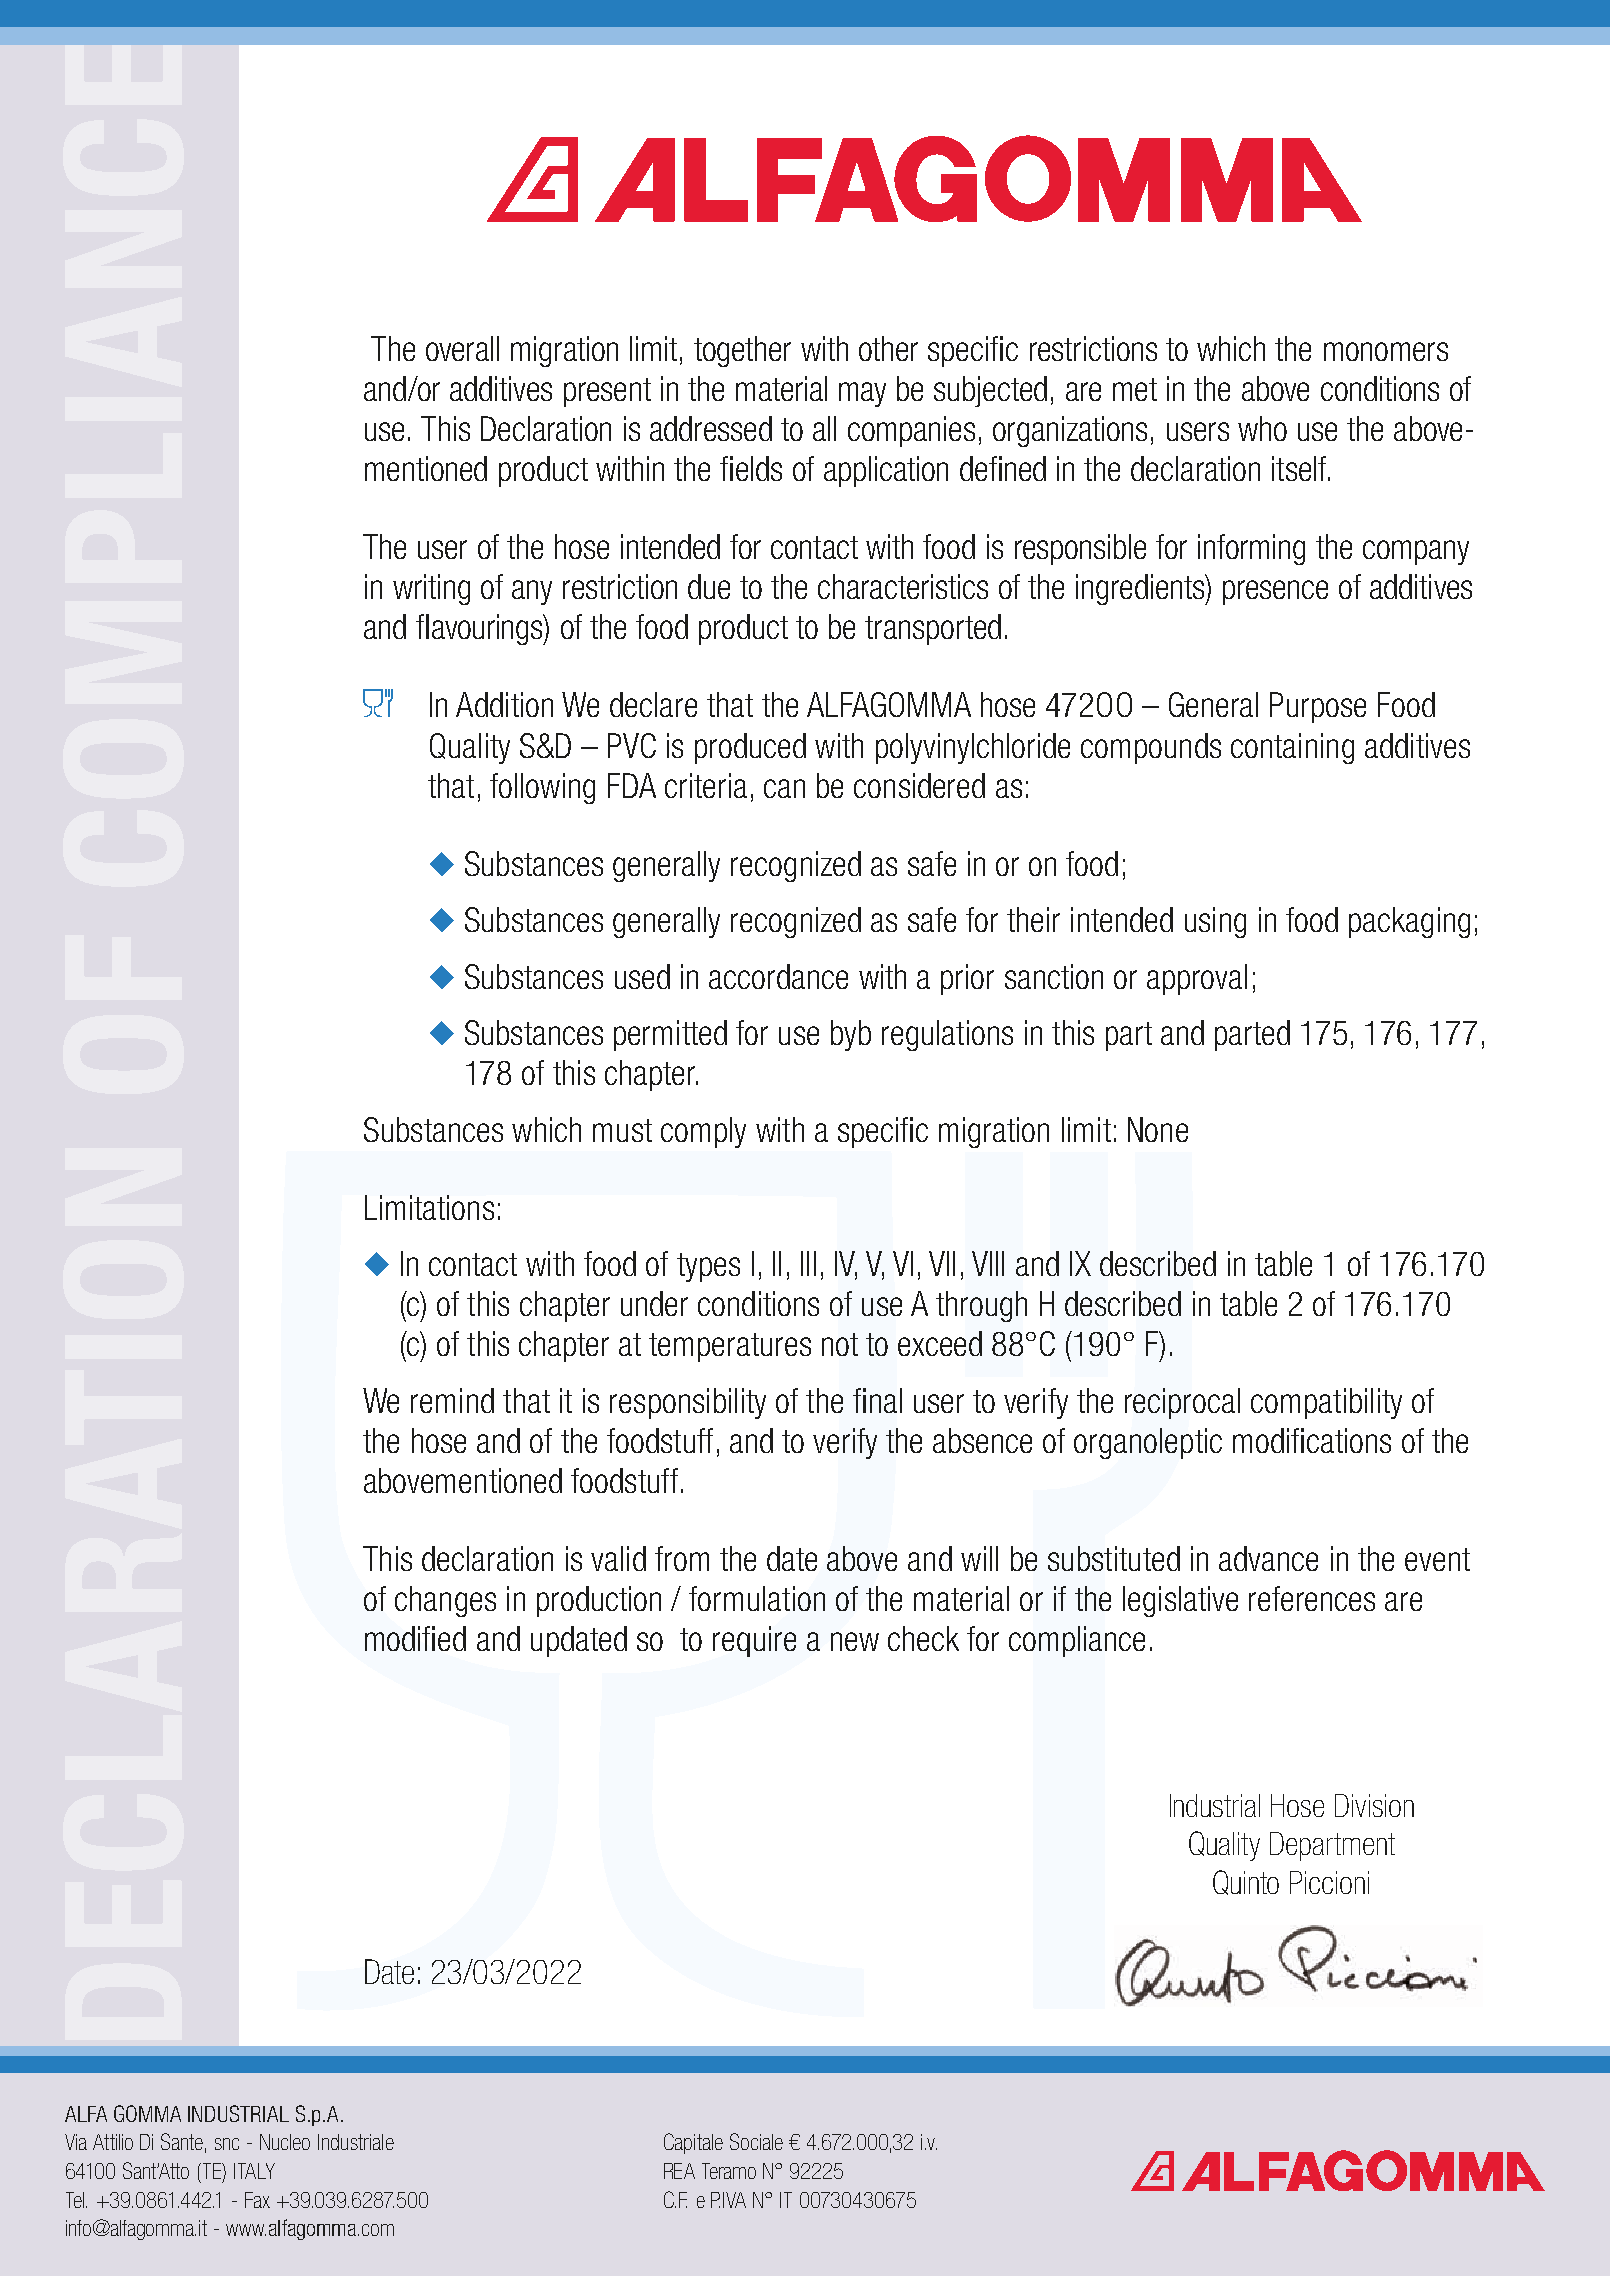 Image resolution: width=1610 pixels, height=2276 pixels. What do you see at coordinates (642, 976) in the page?
I see `used` at bounding box center [642, 976].
